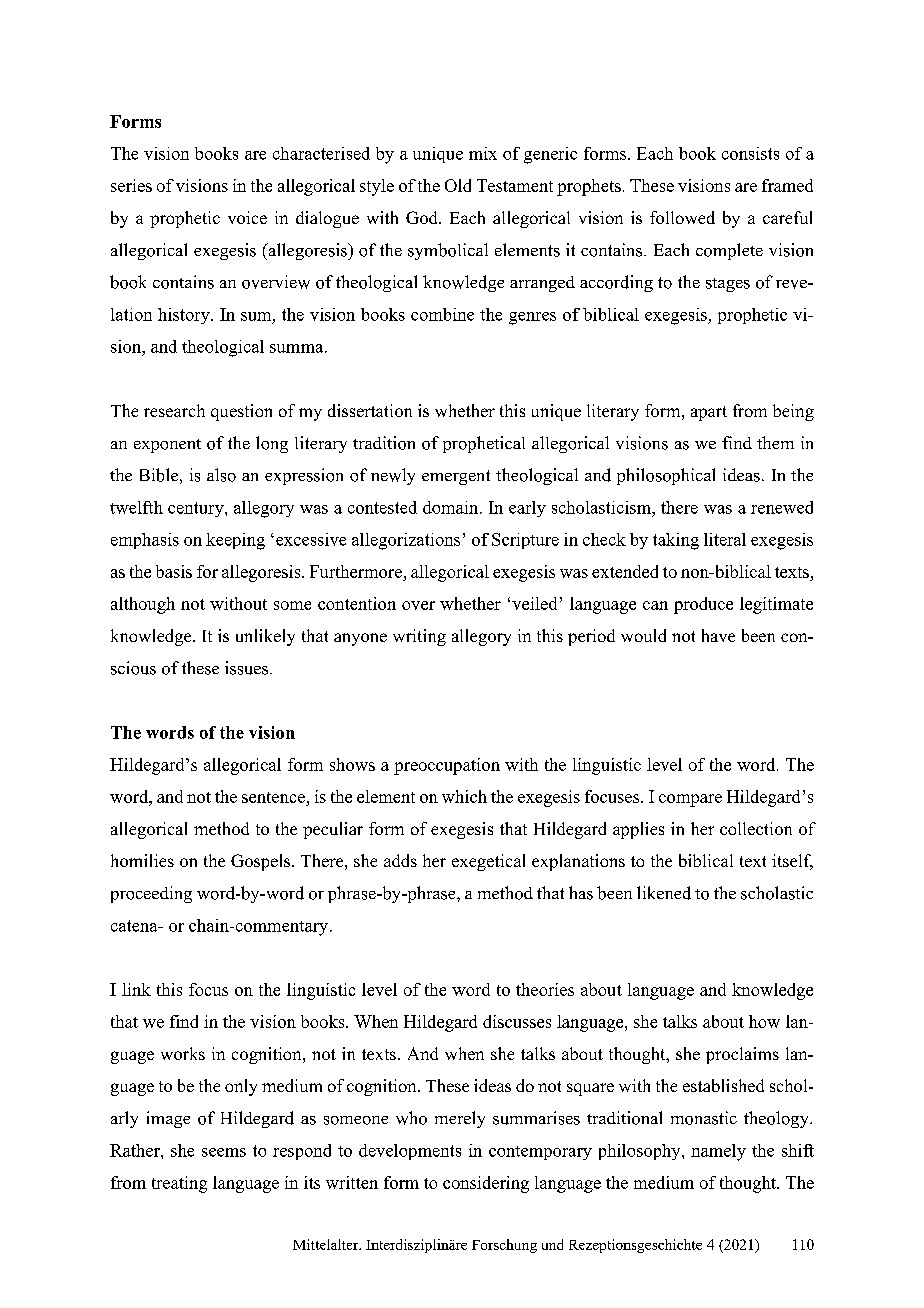 The width and height of the screenshot is (924, 1308). What do you see at coordinates (447, 766) in the screenshot?
I see `preoccupation` at bounding box center [447, 766].
